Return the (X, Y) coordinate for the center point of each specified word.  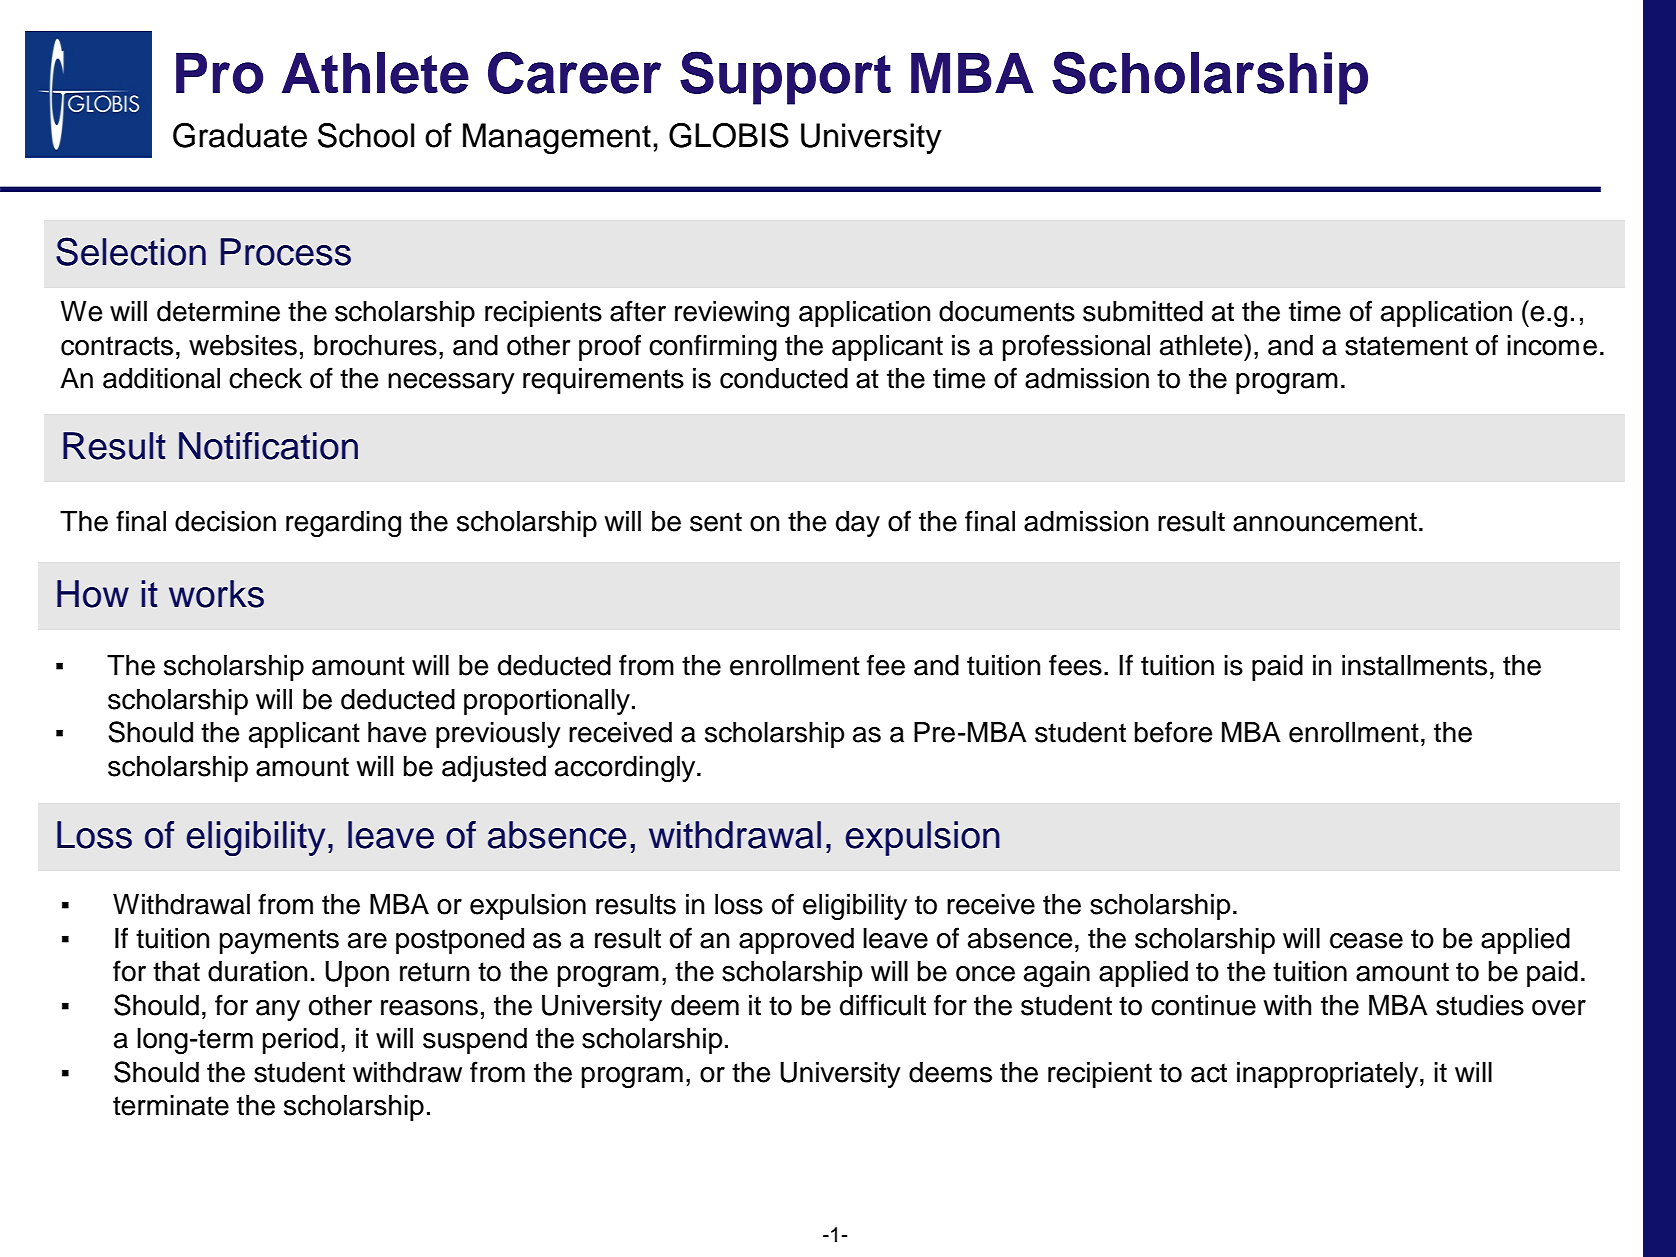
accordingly (626, 769)
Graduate (240, 135)
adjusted (494, 769)
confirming (713, 347)
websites (243, 345)
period (300, 1041)
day (858, 524)
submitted (1143, 311)
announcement (1325, 522)
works (216, 594)
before (1173, 732)
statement (1406, 346)
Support (785, 78)
